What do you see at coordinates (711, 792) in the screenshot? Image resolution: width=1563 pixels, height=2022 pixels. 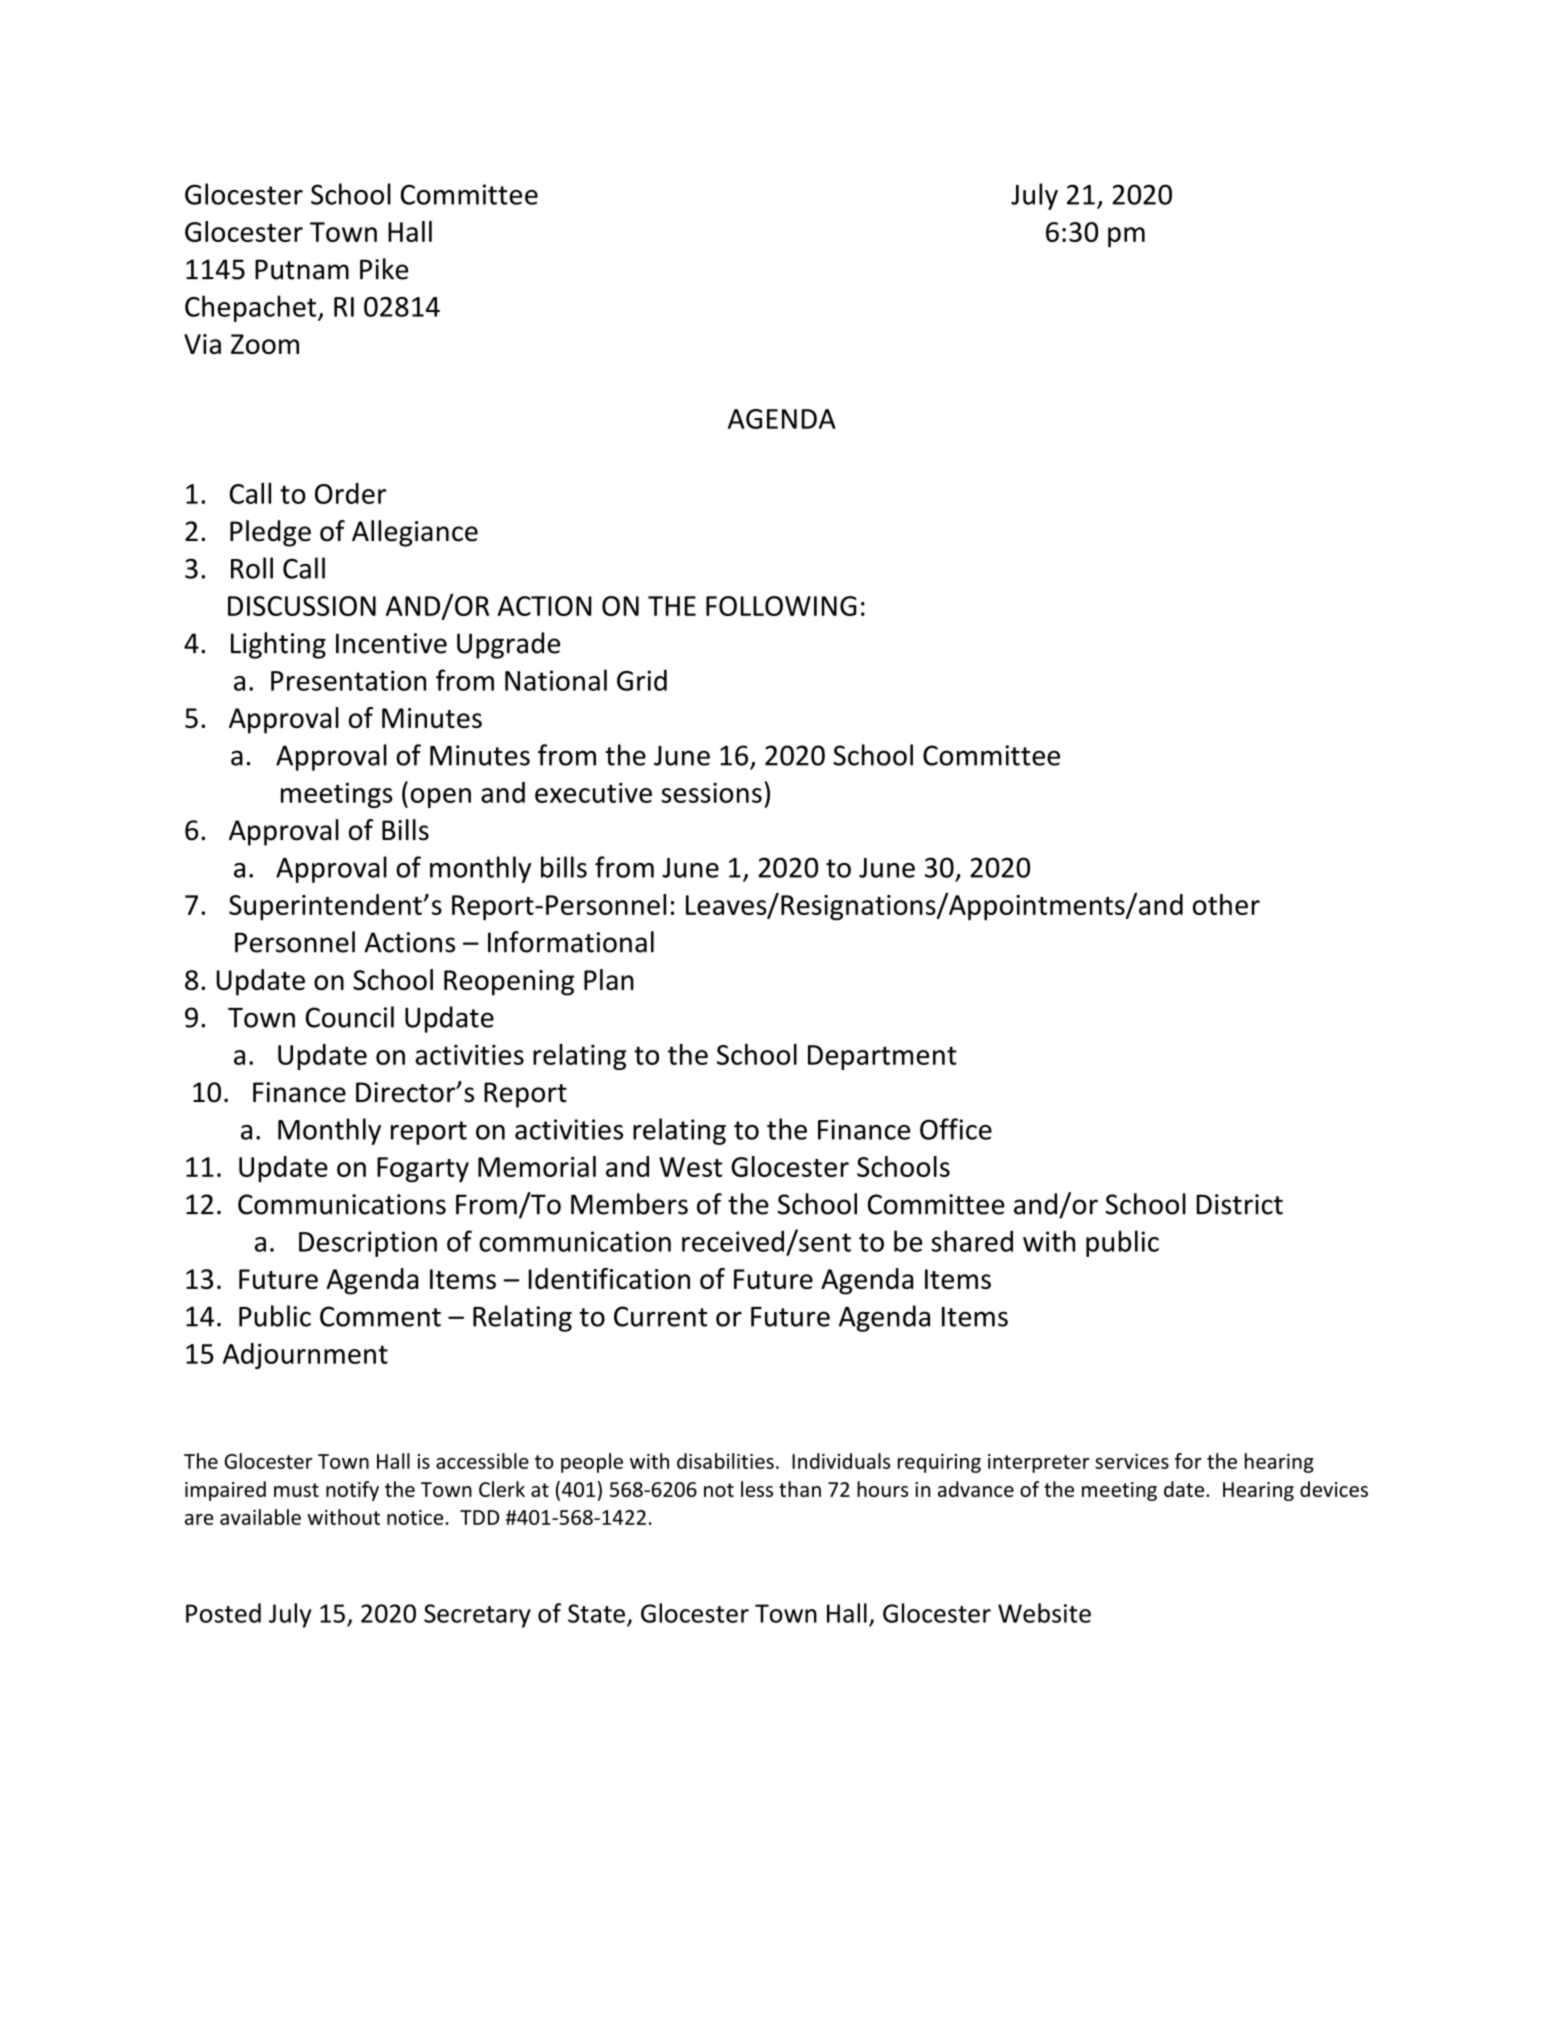 I see `sessions` at bounding box center [711, 792].
